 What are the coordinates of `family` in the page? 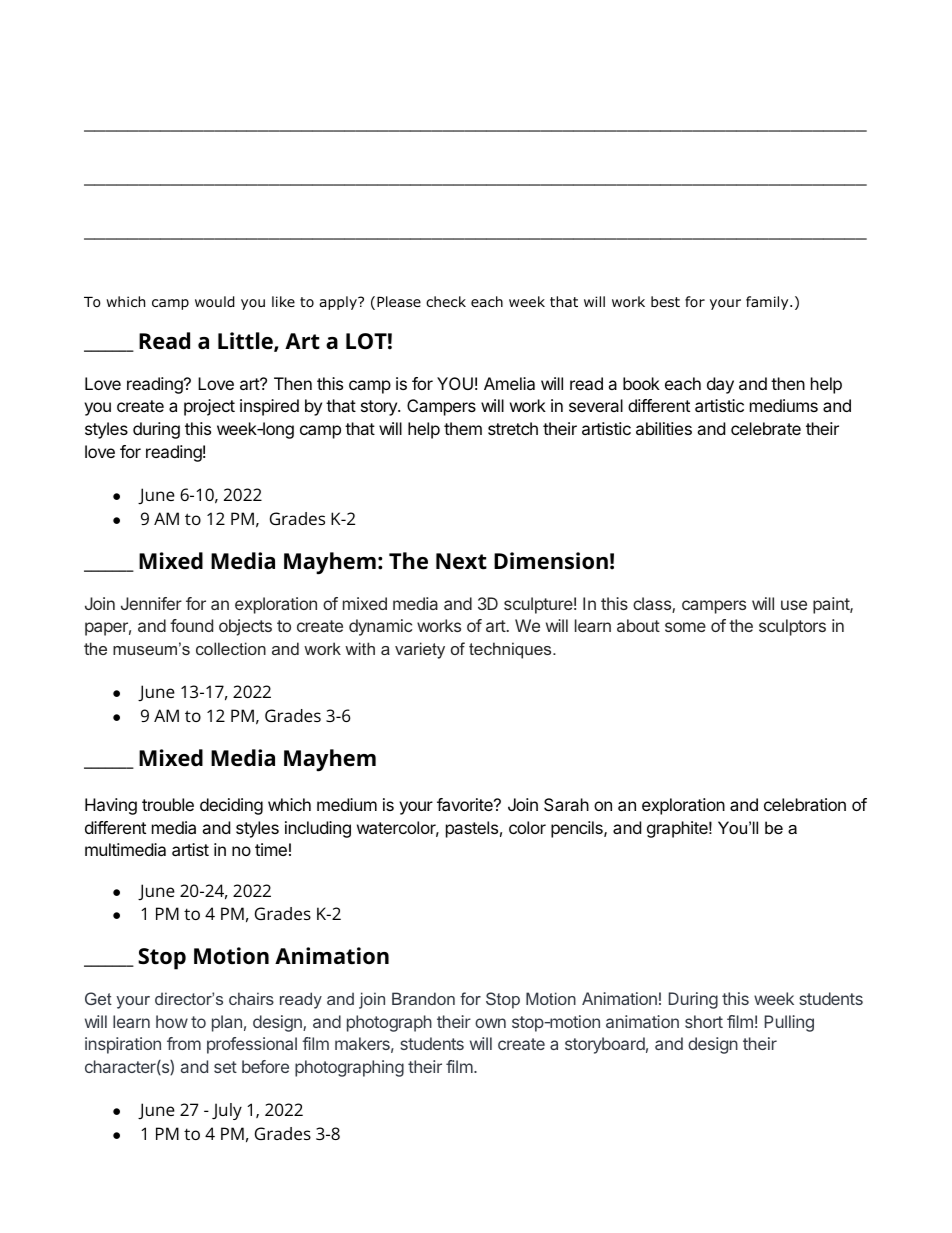 It's located at (768, 303).
